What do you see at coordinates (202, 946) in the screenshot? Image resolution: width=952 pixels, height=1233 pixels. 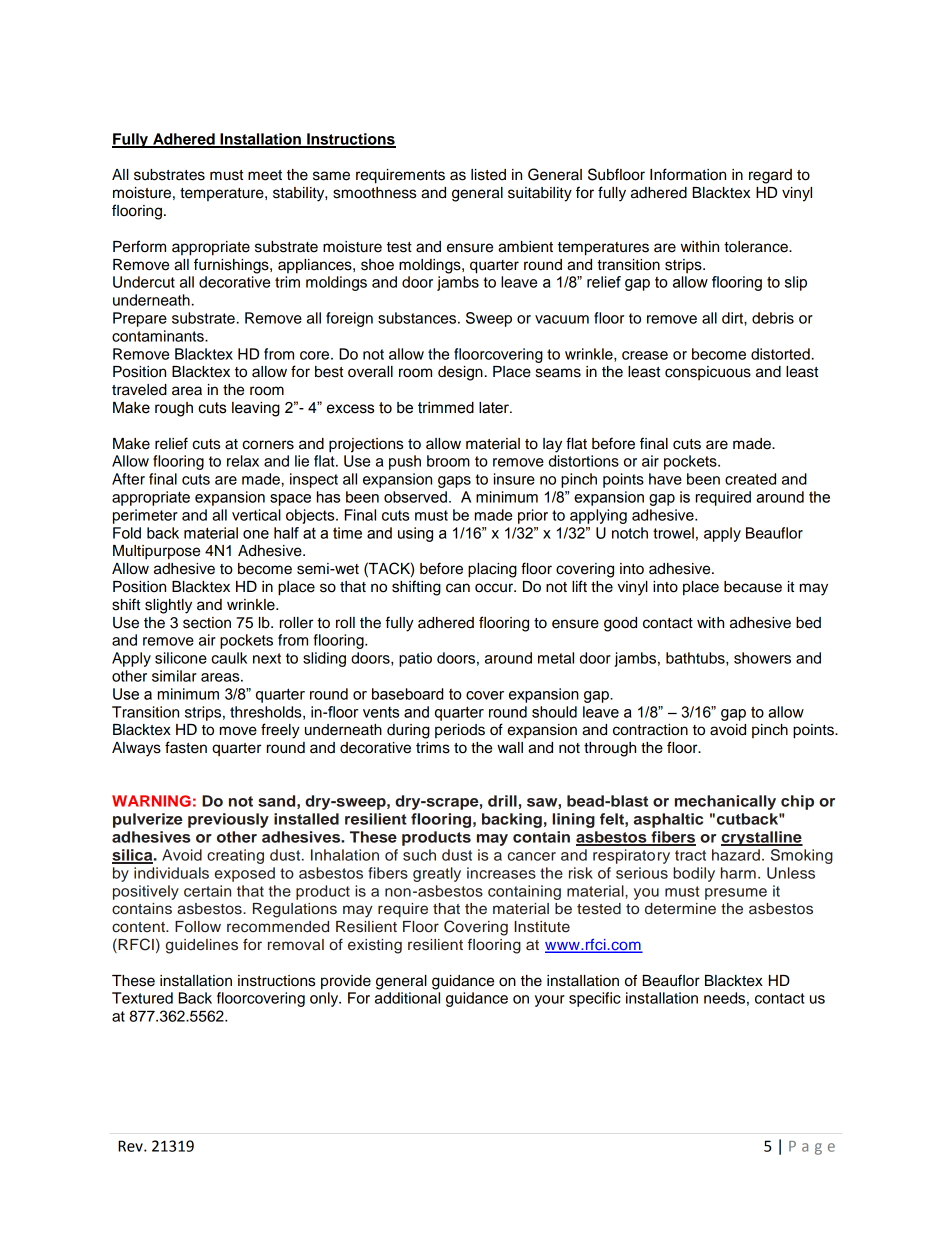 I see `guidelines` at bounding box center [202, 946].
